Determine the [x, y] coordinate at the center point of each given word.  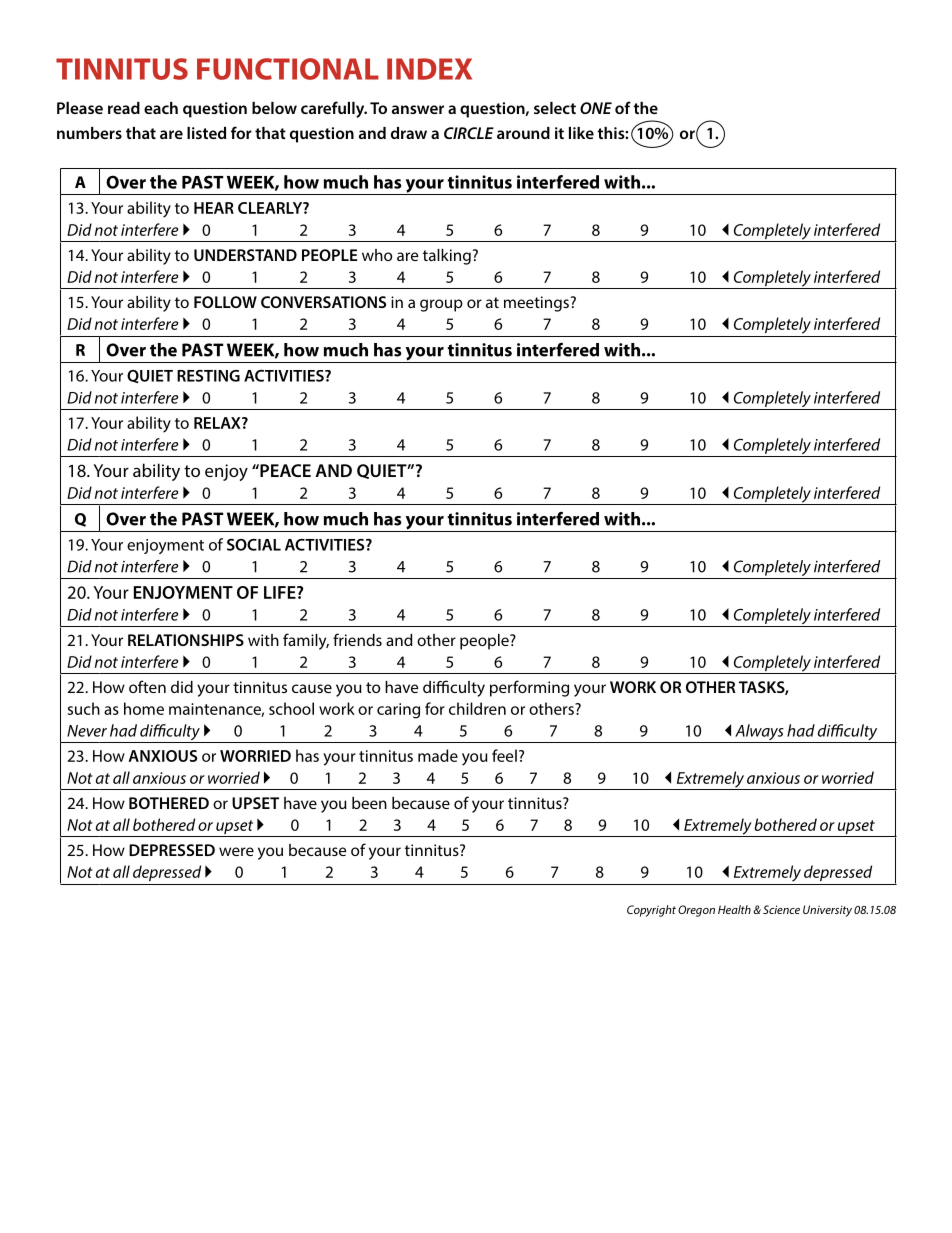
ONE [596, 108]
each [161, 108]
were [236, 851]
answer [418, 109]
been [369, 803]
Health [734, 909]
